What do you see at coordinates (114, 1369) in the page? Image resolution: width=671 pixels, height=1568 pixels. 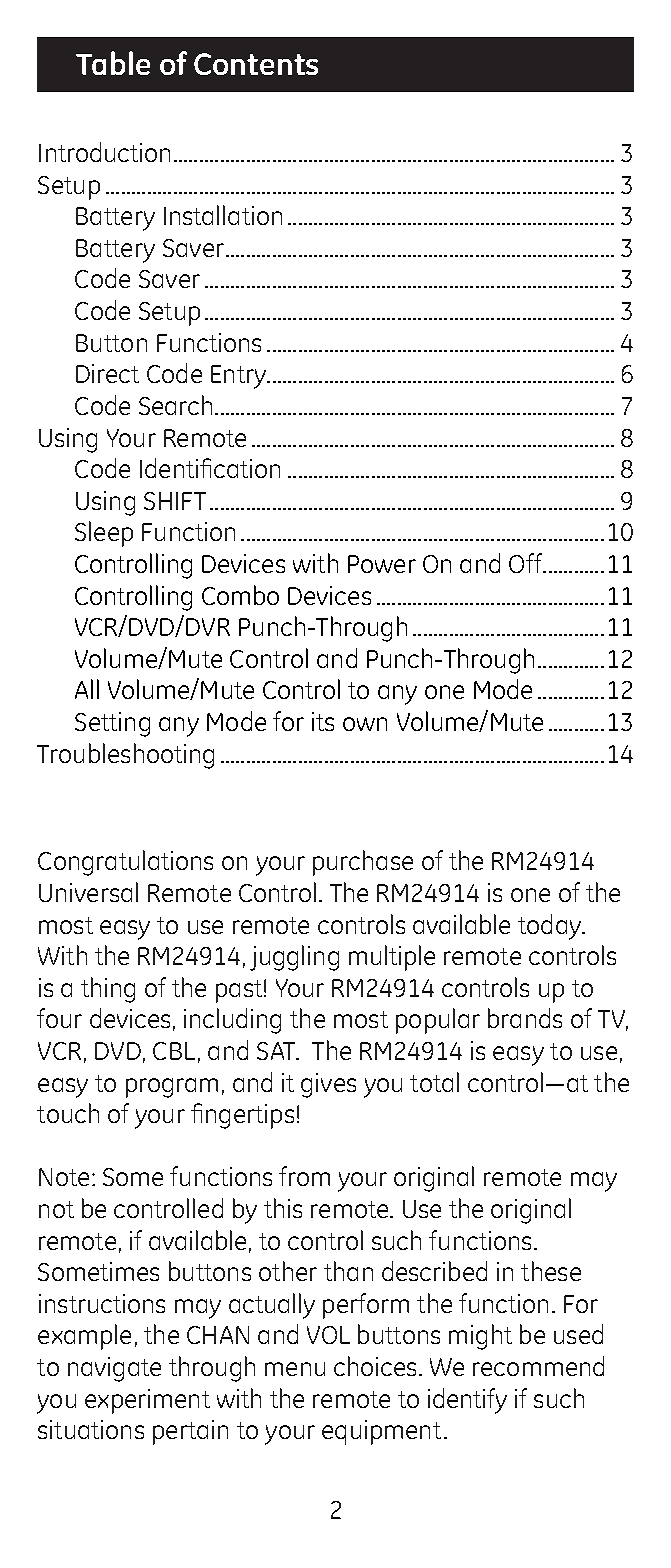 I see `navigate` at bounding box center [114, 1369].
